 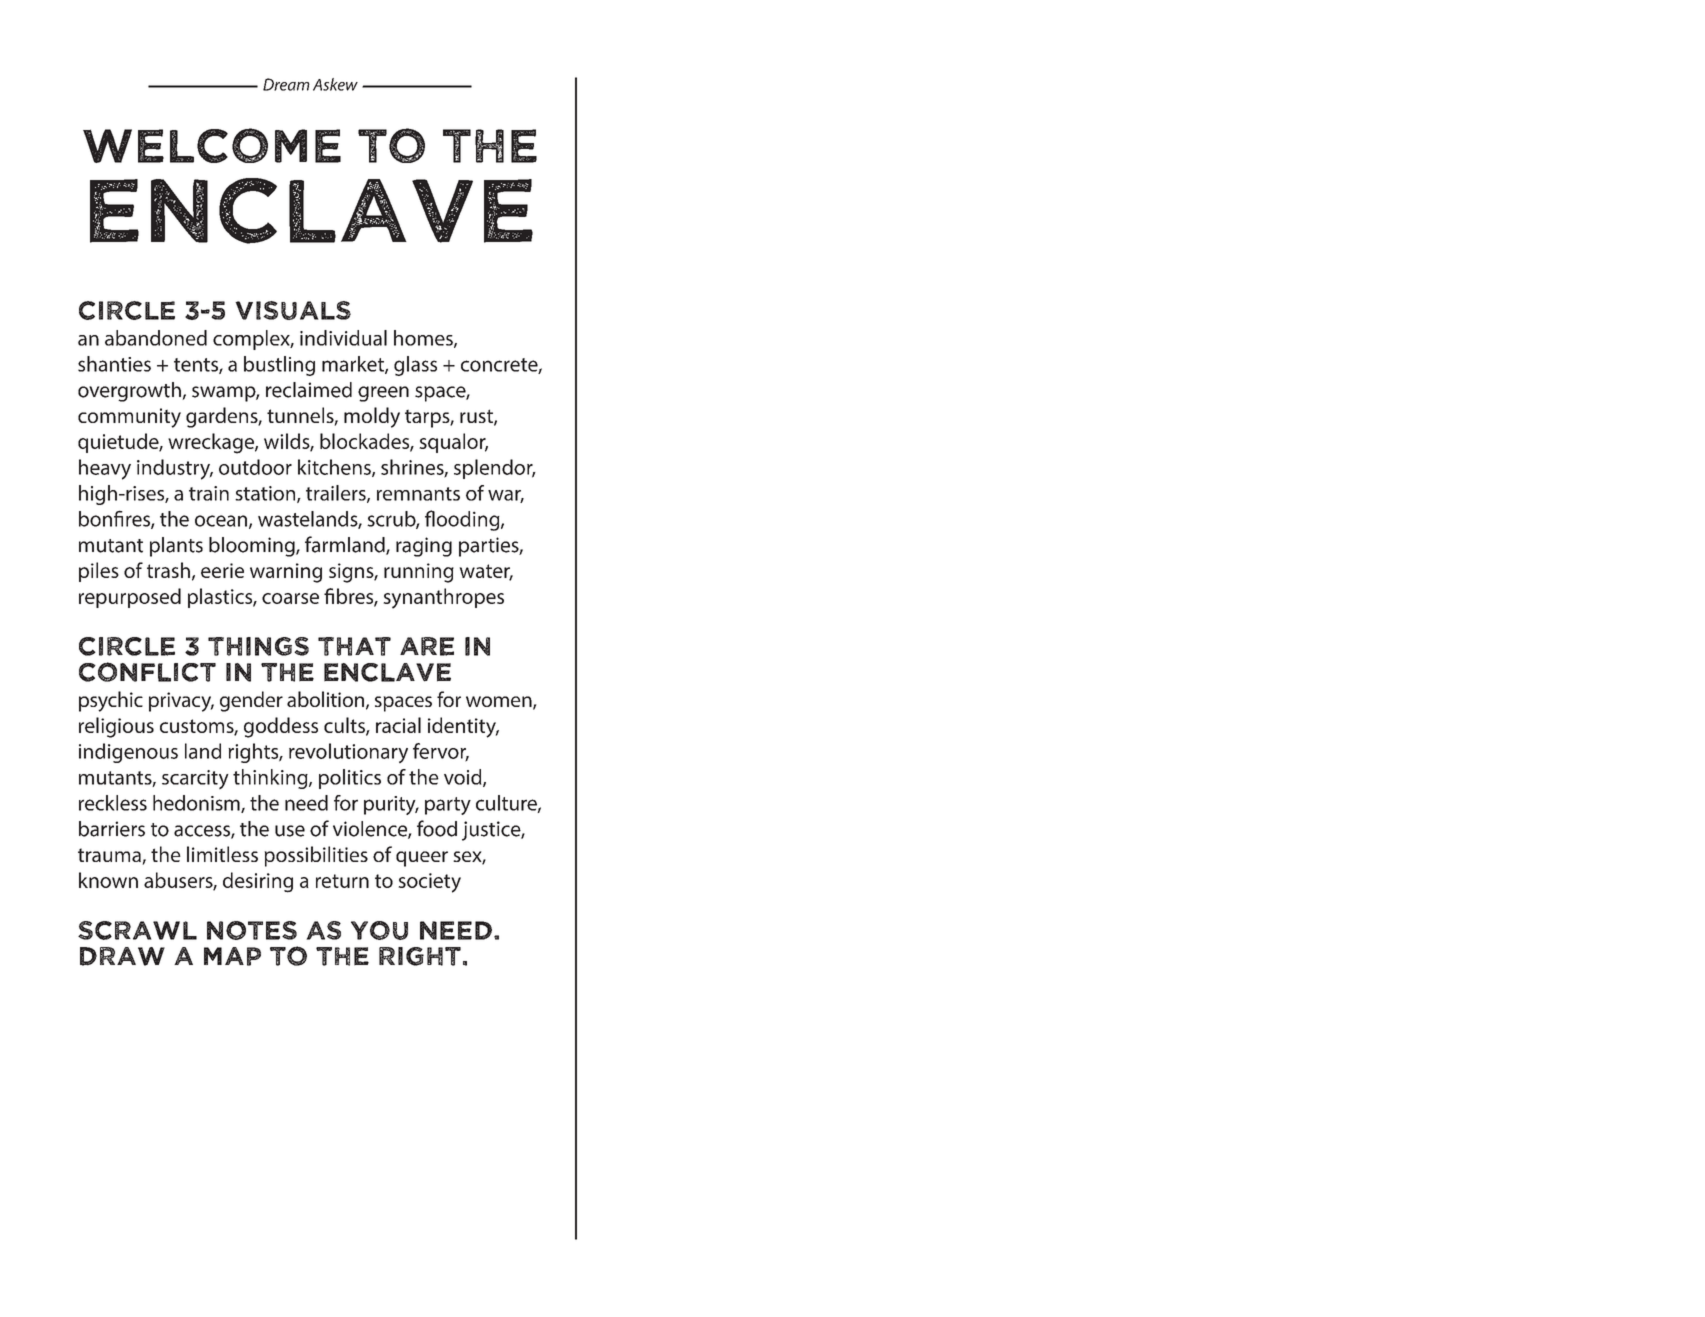 I want to click on Dream, so click(x=286, y=84).
